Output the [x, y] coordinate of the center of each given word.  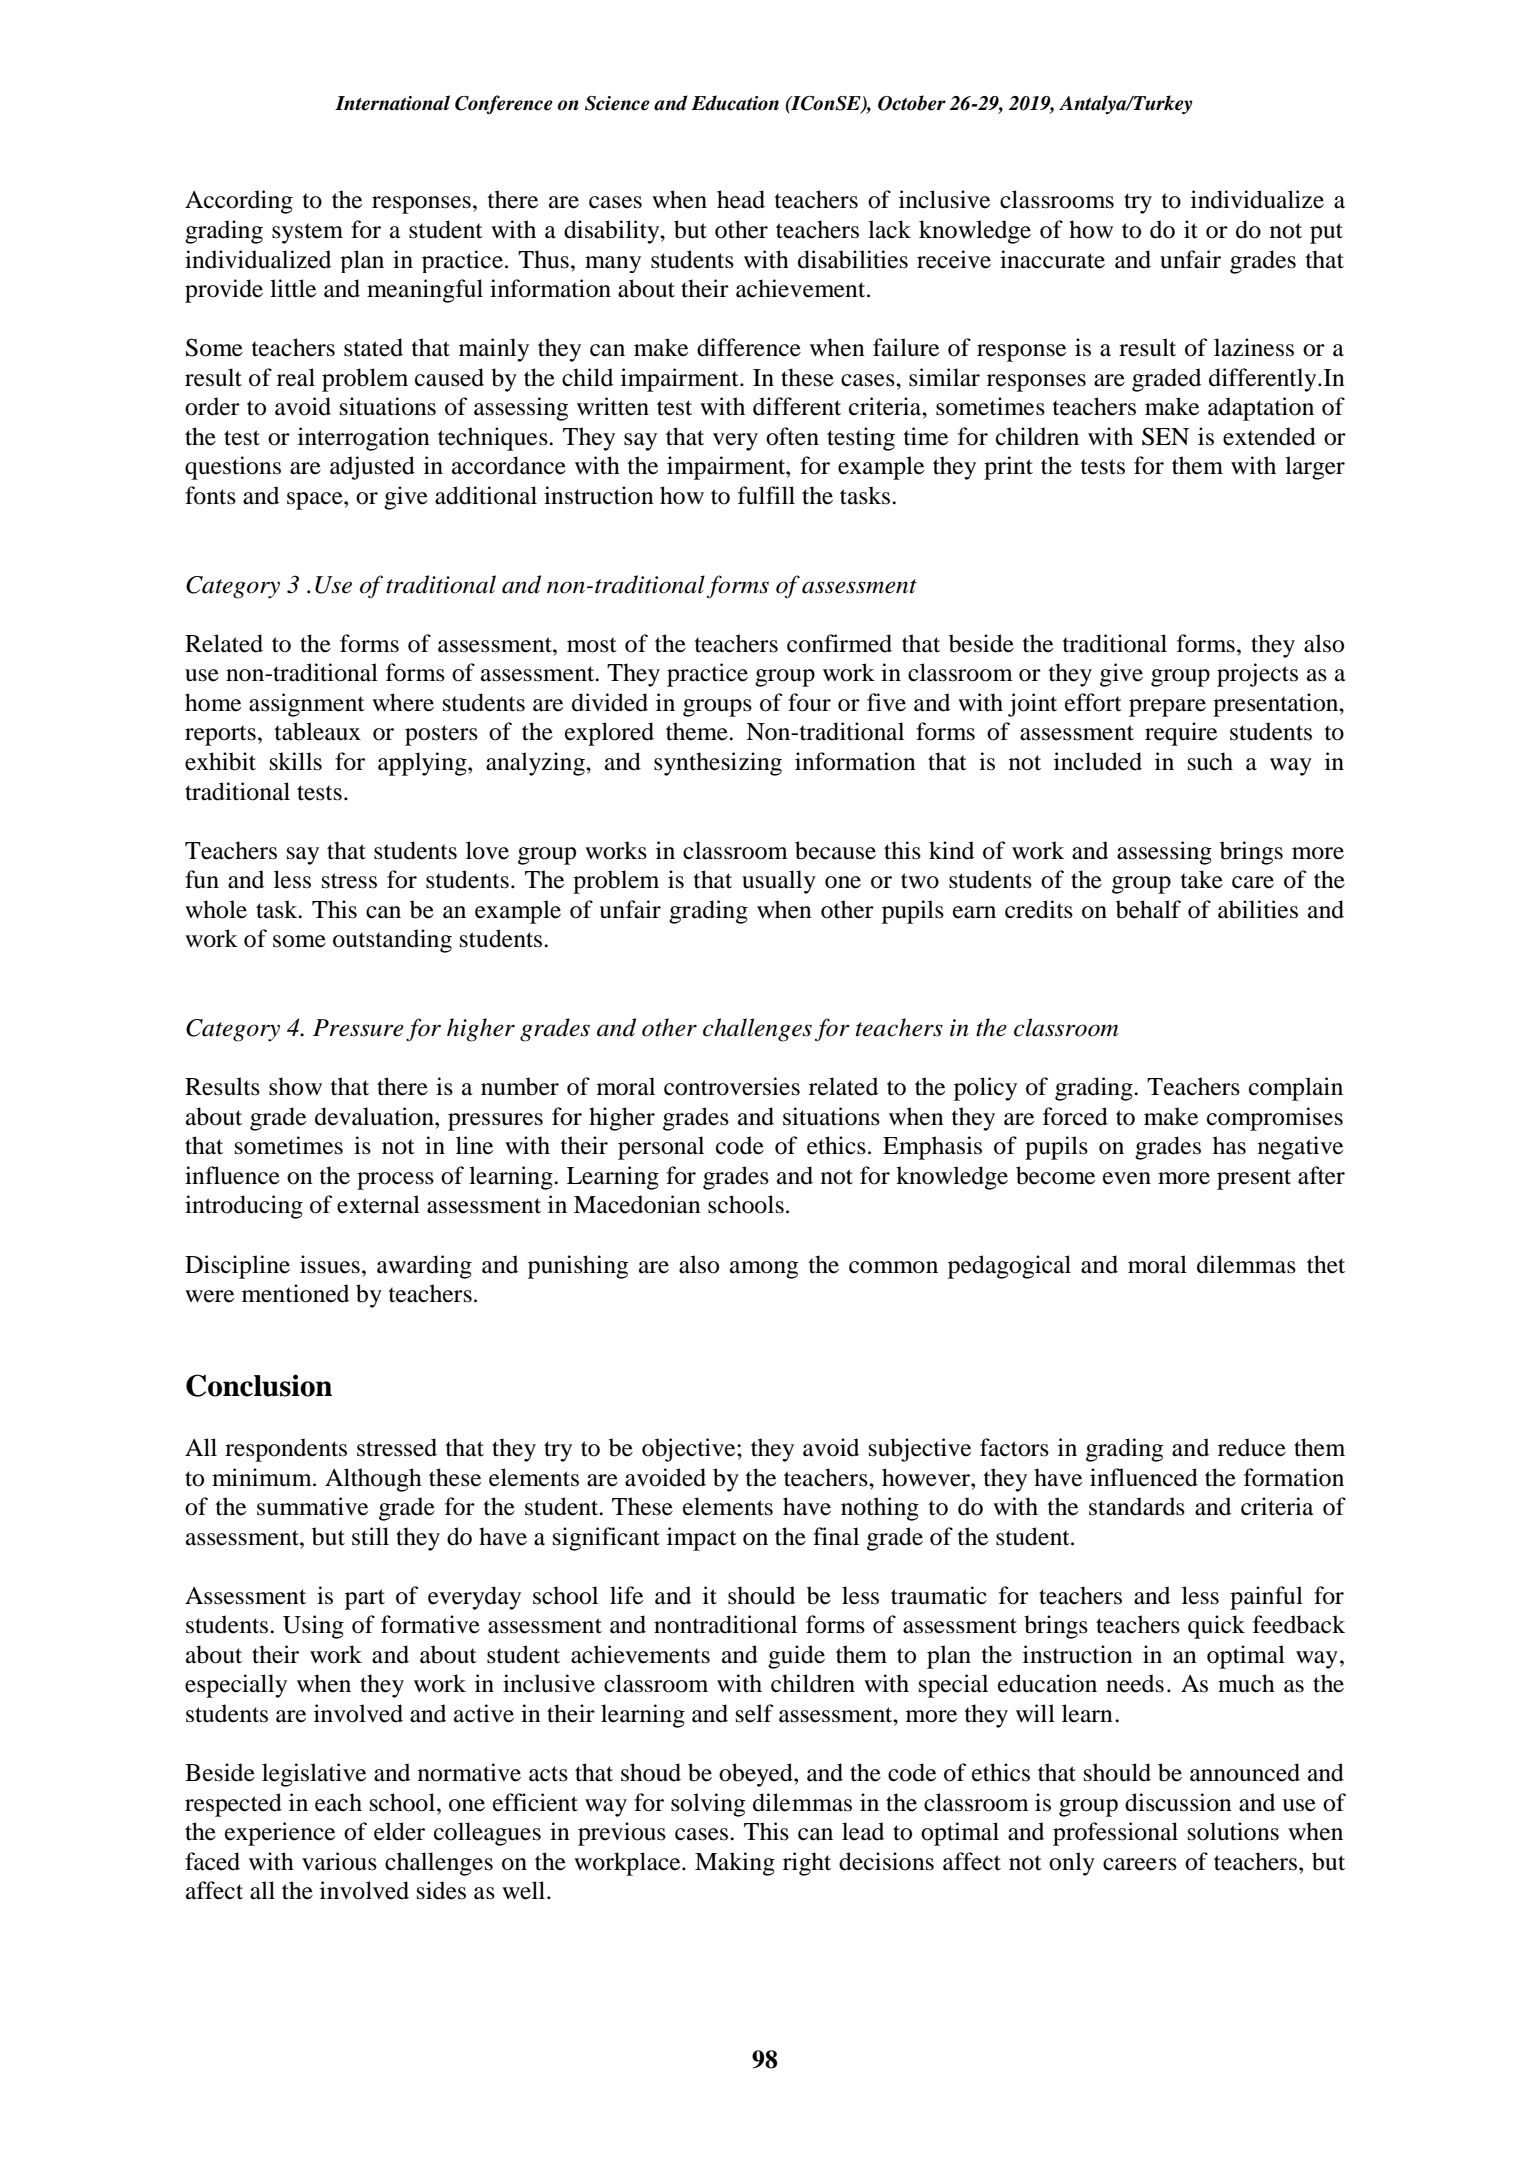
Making [735, 1864]
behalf [1148, 909]
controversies [732, 1086]
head [741, 199]
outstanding [392, 941]
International [392, 103]
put [1326, 233]
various [339, 1861]
